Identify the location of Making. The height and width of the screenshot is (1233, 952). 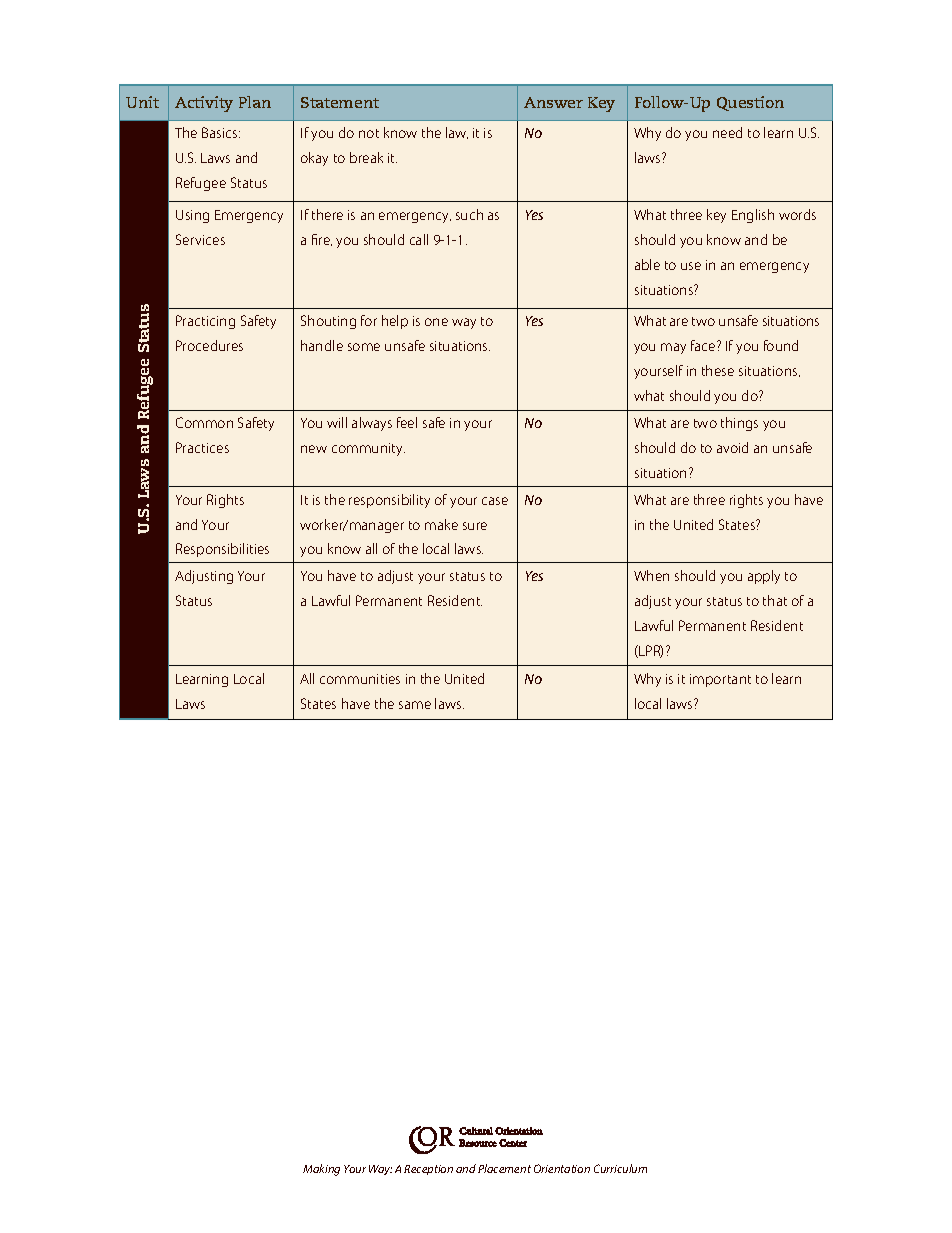
(321, 1170).
